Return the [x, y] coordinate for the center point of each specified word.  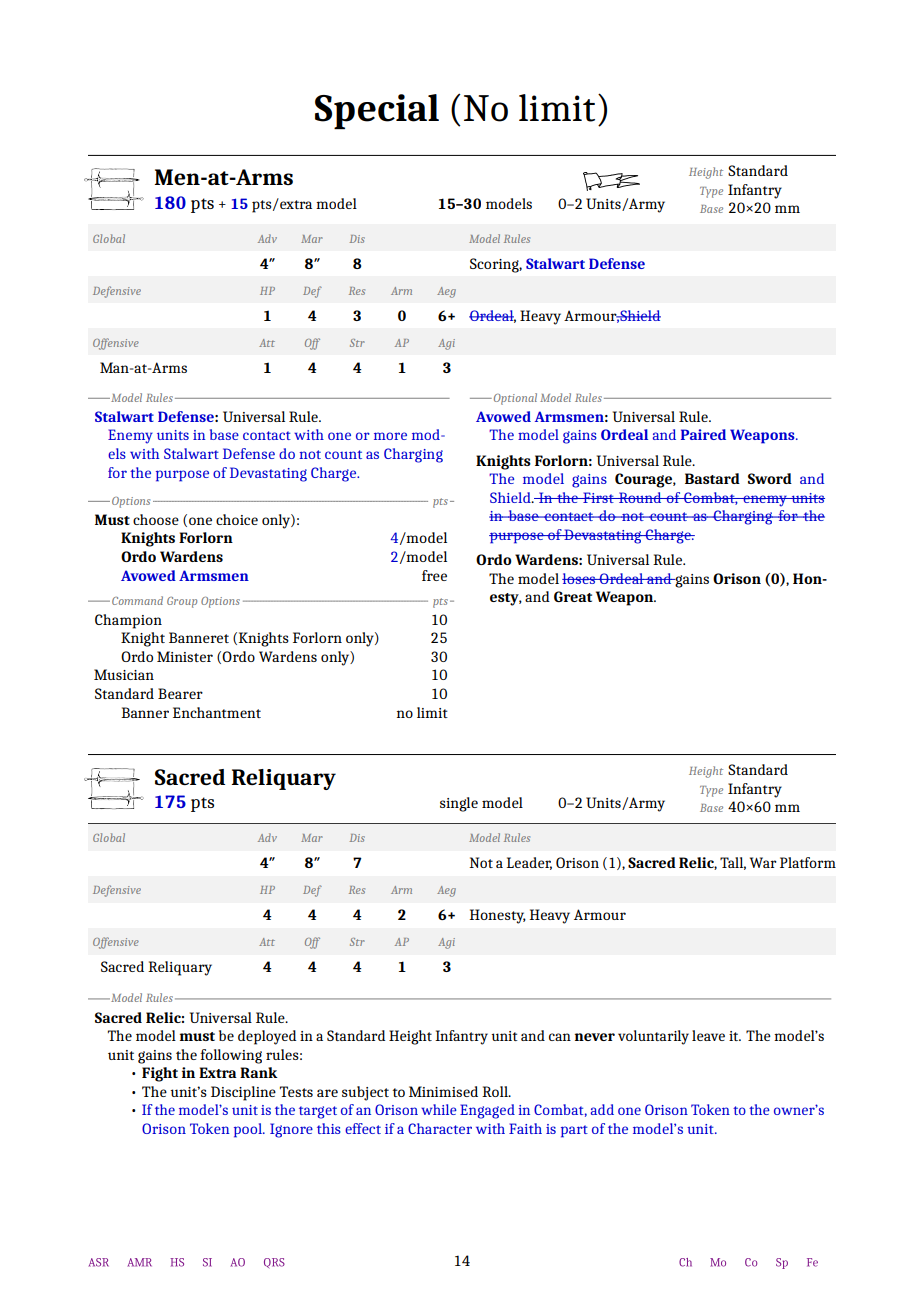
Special [377, 111]
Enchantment [217, 712]
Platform [808, 862]
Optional [515, 399]
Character [440, 1128]
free [434, 575]
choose [156, 519]
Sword [770, 478]
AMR [139, 1262]
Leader [529, 863]
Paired [703, 434]
